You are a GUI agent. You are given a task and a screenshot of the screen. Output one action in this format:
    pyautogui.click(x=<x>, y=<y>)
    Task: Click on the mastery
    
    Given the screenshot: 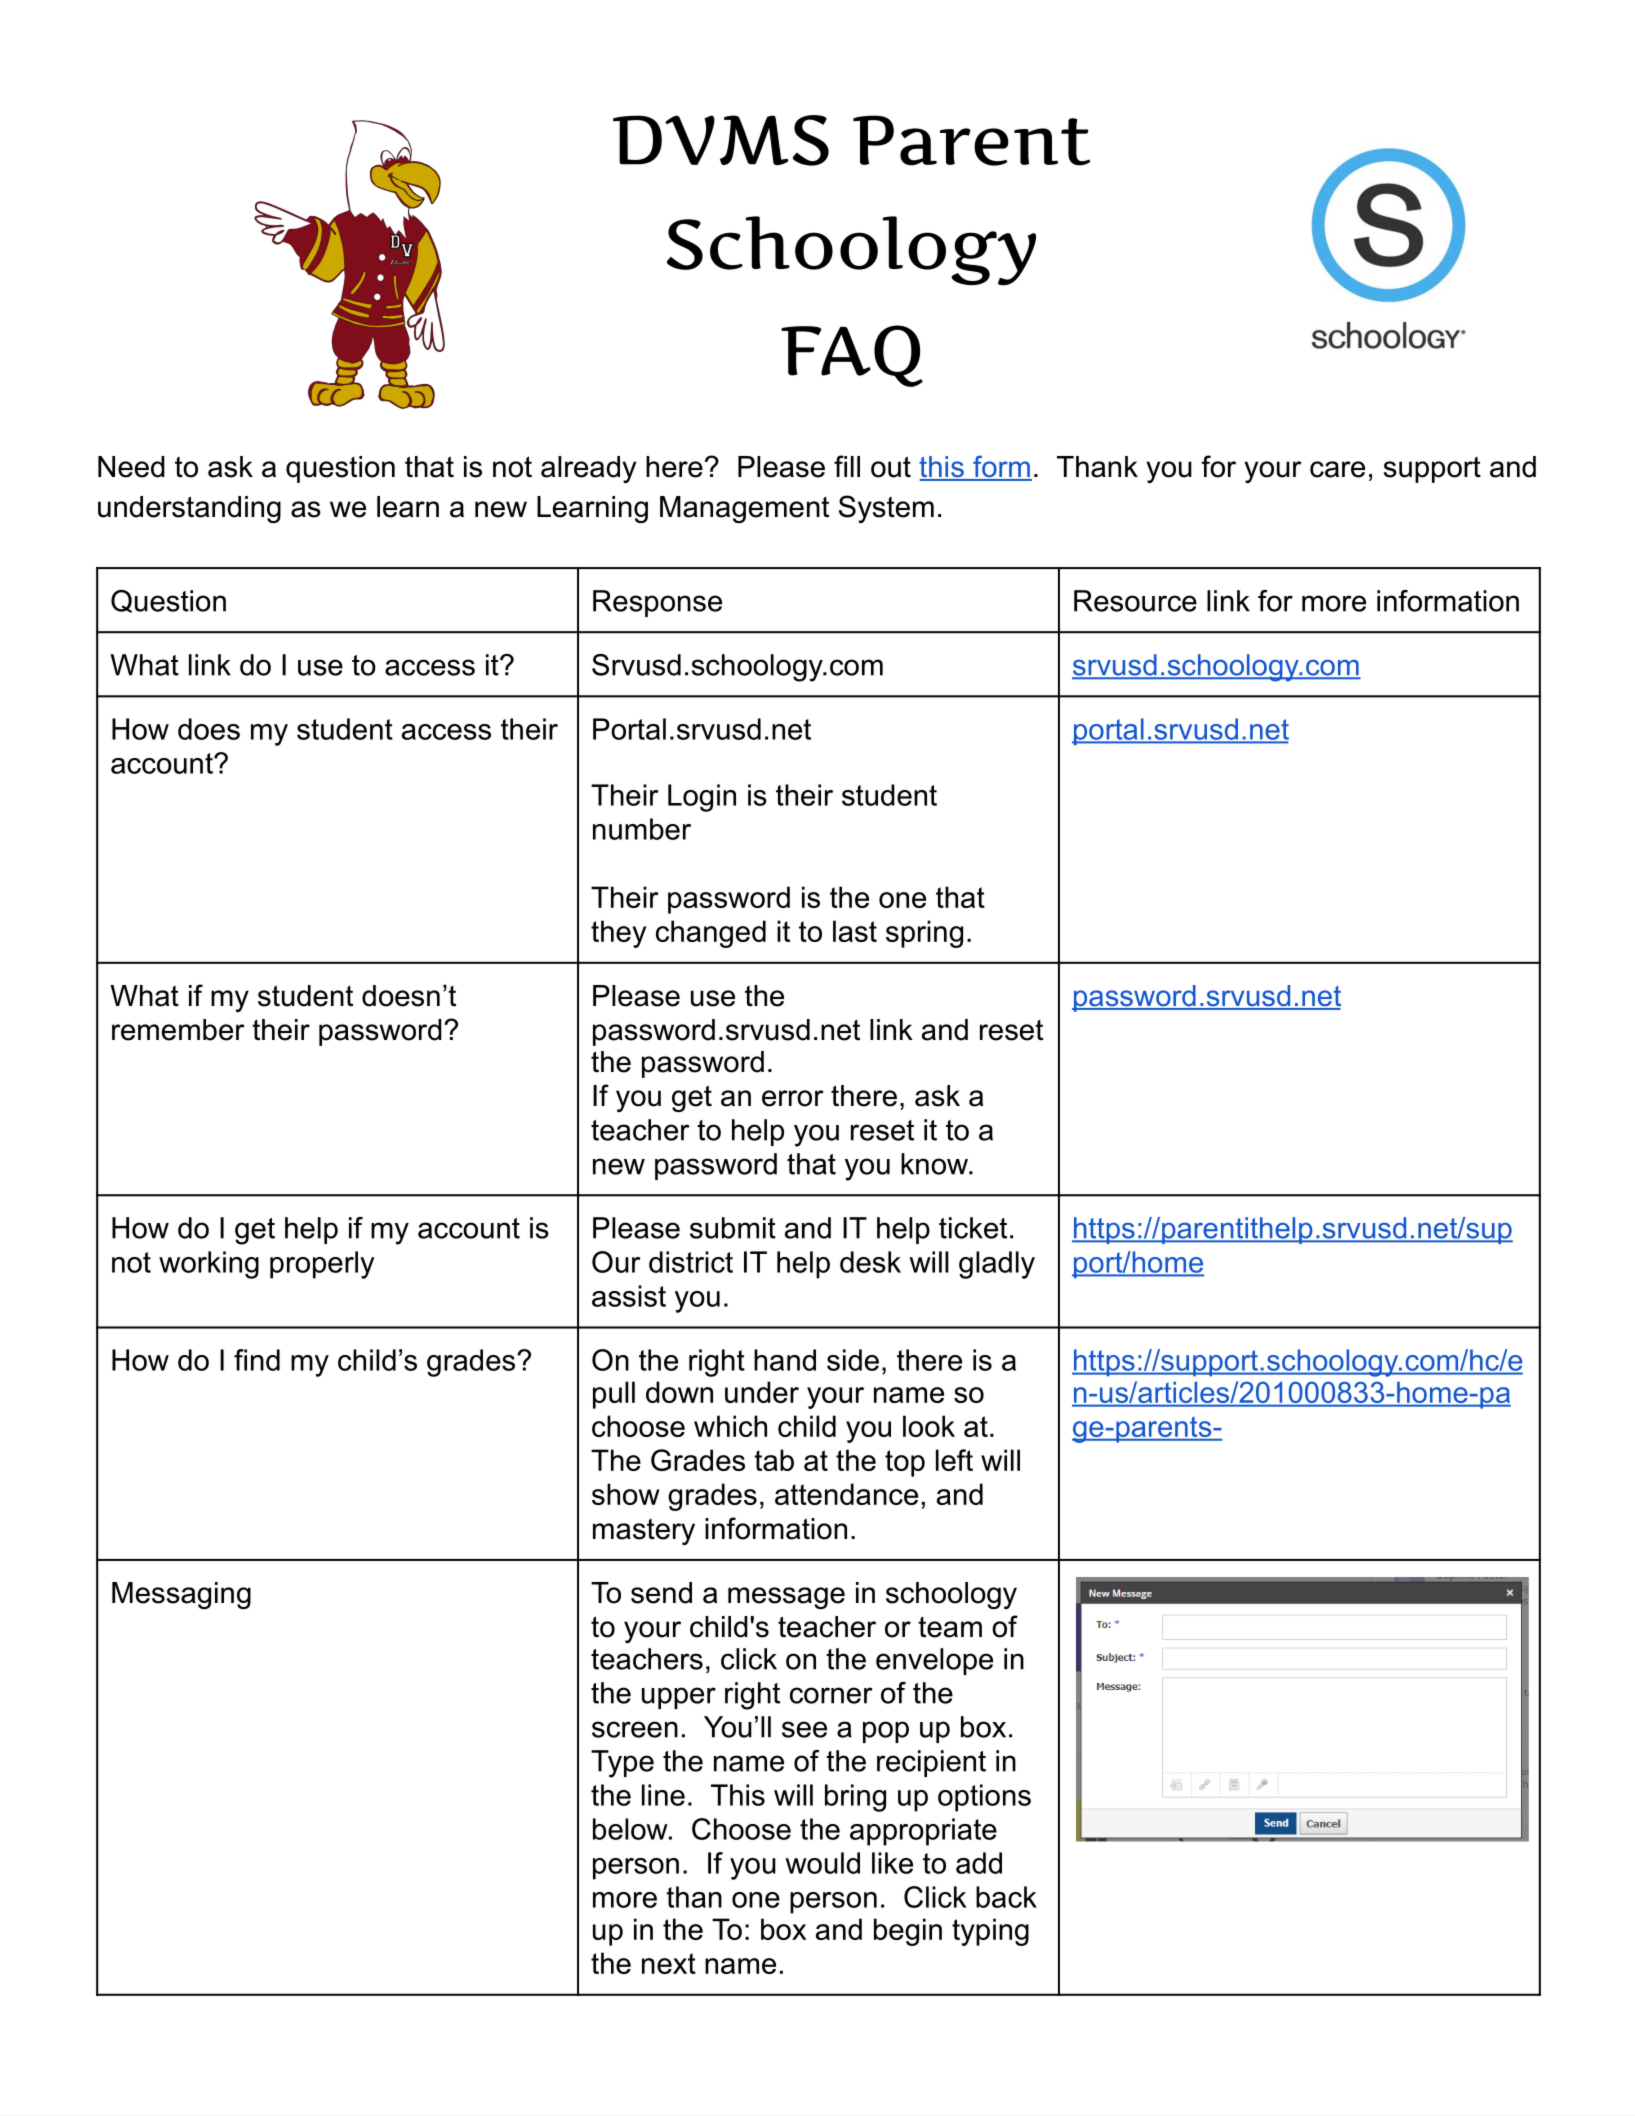 What is the action you would take?
    pyautogui.click(x=644, y=1531)
